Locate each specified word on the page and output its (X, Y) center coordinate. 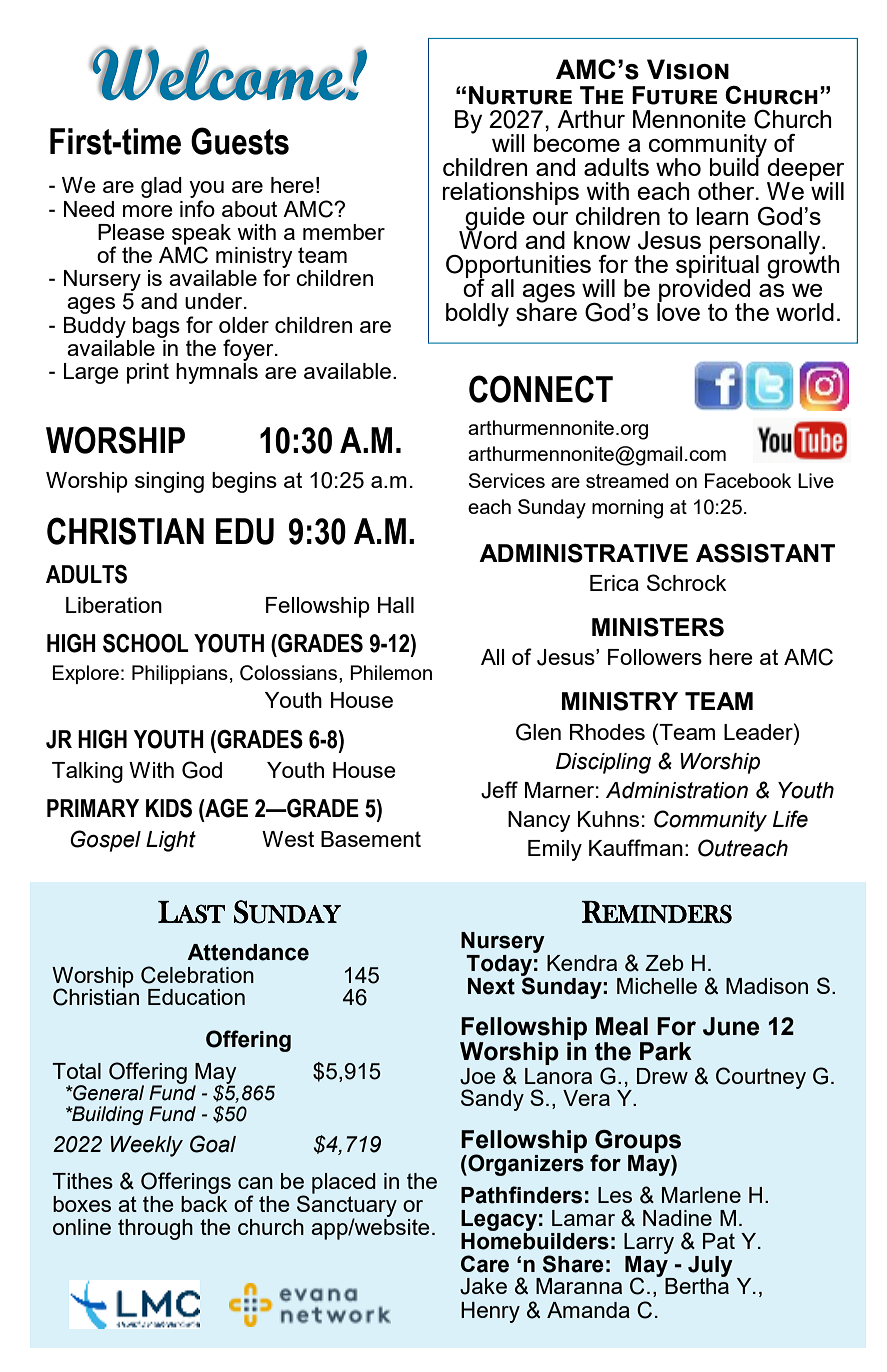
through (155, 1229)
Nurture (520, 95)
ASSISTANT (765, 553)
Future (674, 95)
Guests (240, 141)
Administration (677, 790)
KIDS (169, 808)
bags (156, 327)
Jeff (499, 790)
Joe (478, 1076)
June (731, 1026)
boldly (477, 315)
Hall (396, 605)
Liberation (114, 605)
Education (196, 997)
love (678, 311)
